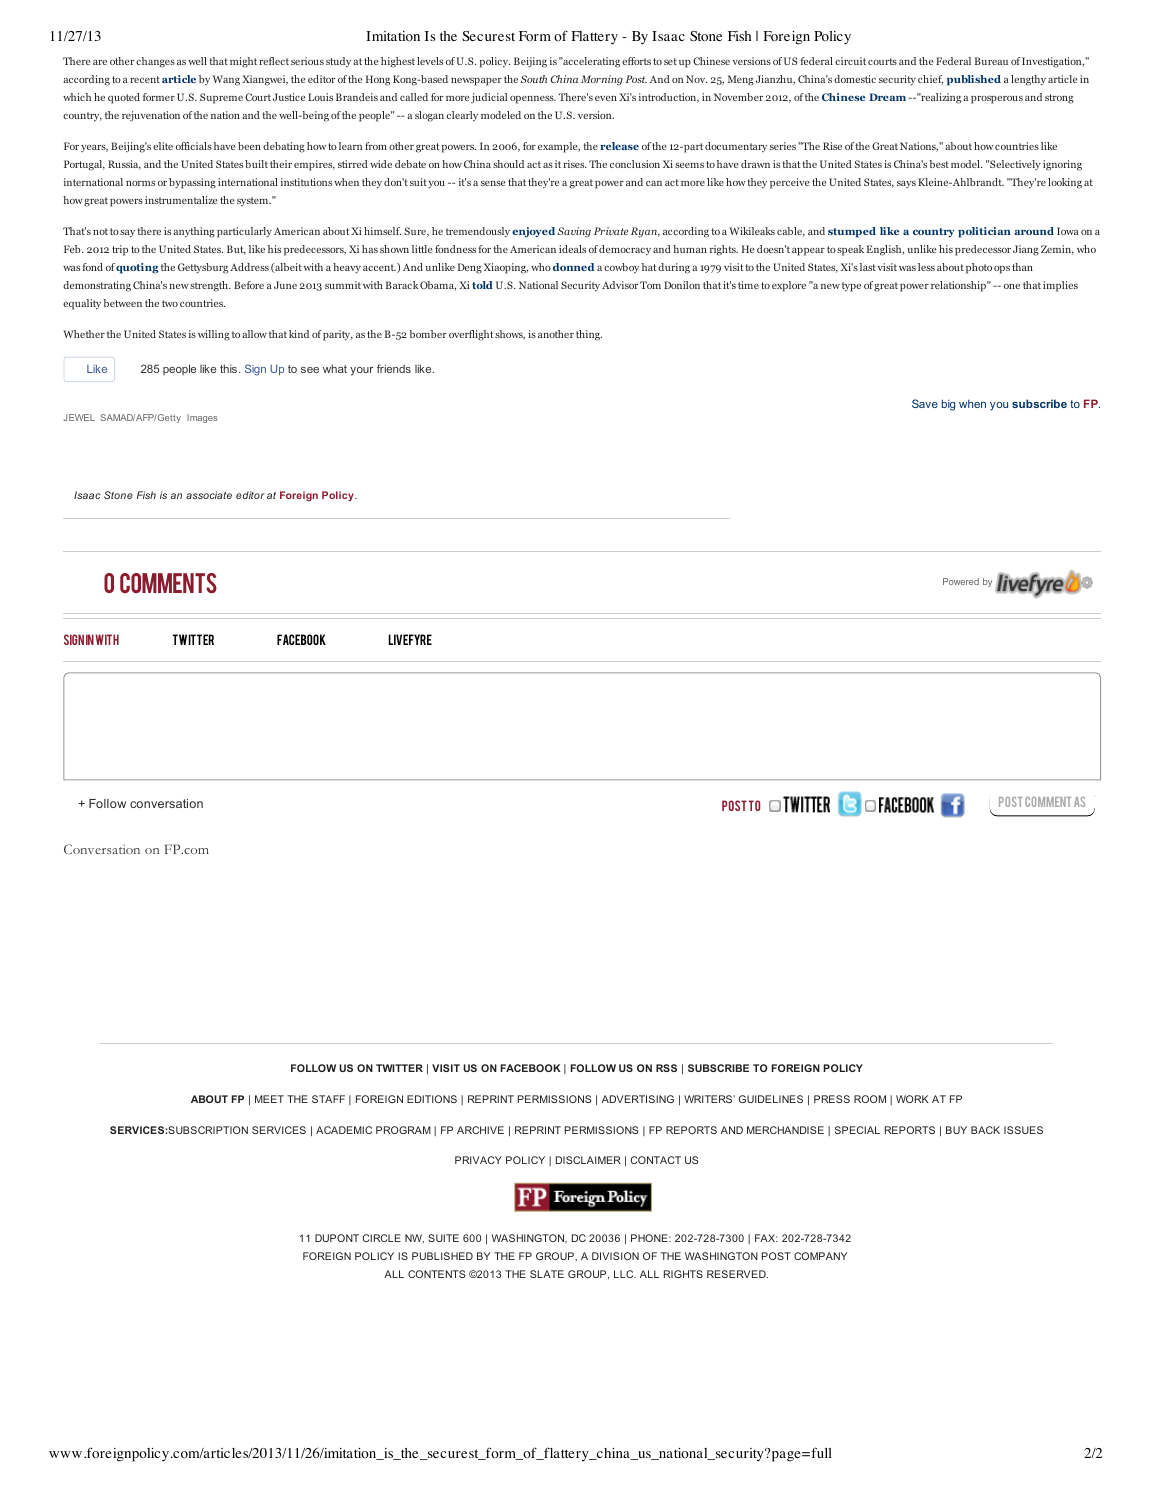  I want to click on Save, so click(925, 403).
